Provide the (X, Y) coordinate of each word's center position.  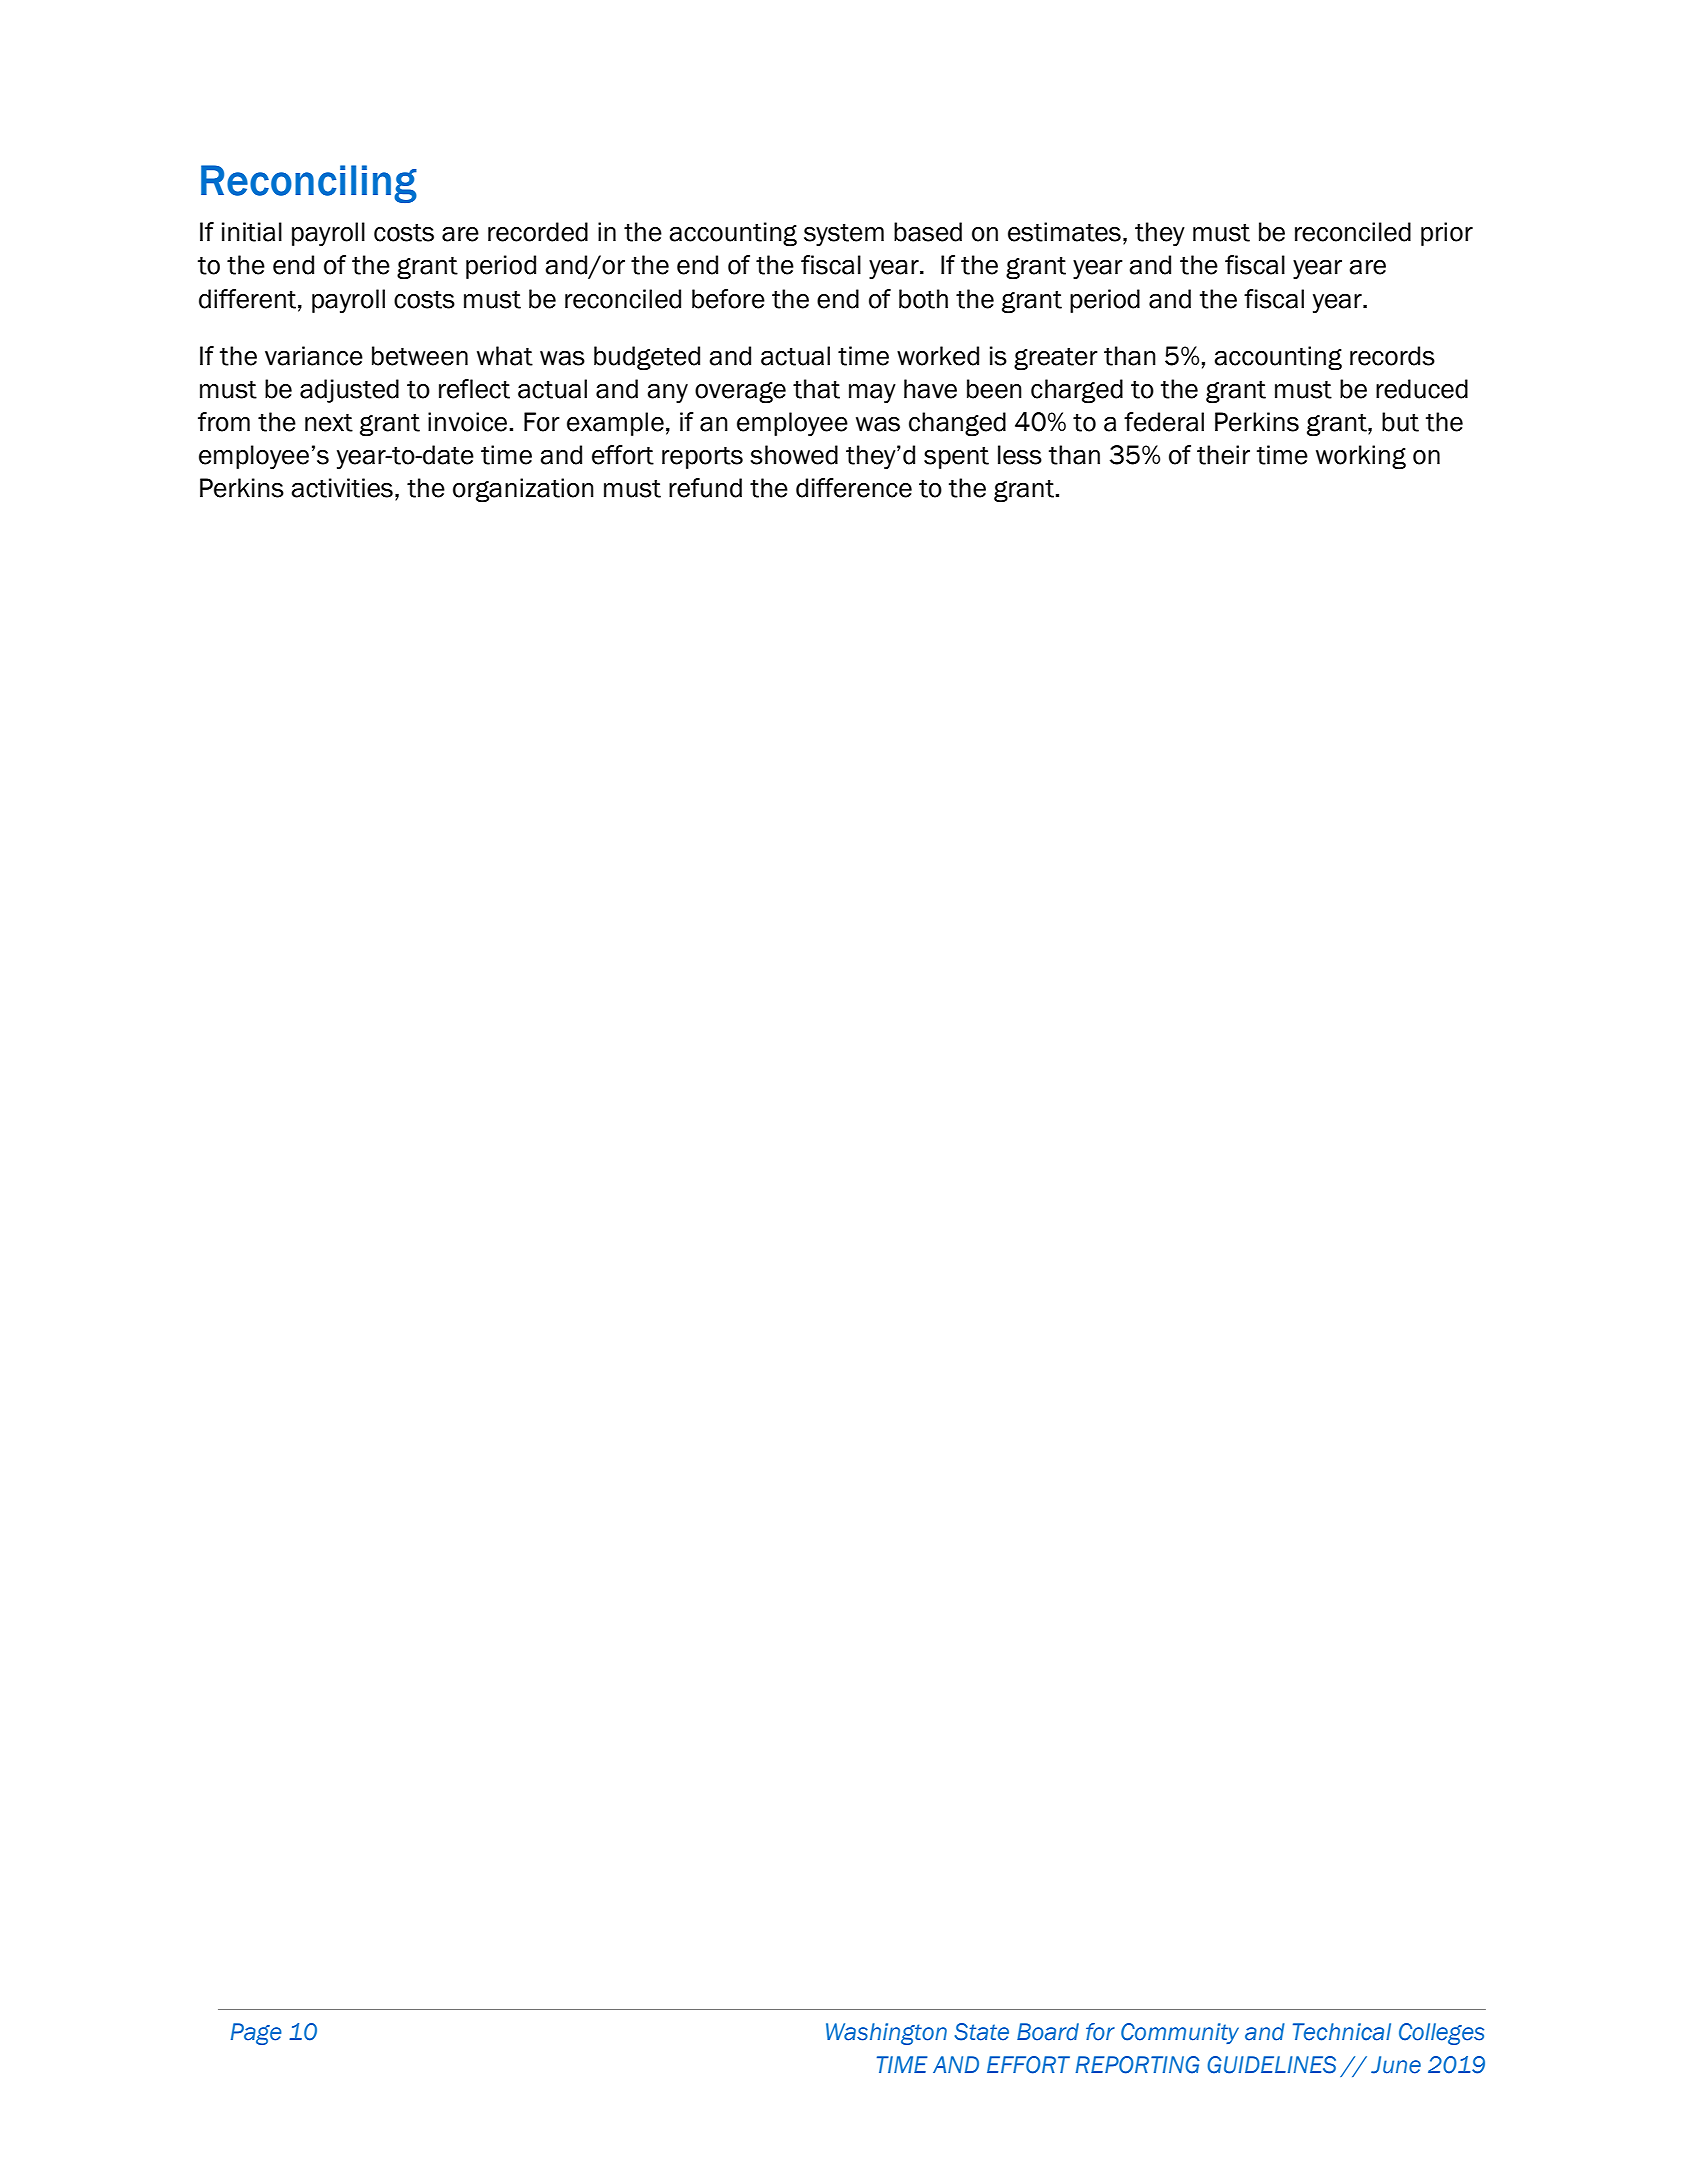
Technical (1342, 2032)
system (844, 235)
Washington (886, 2034)
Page (256, 2034)
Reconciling (309, 184)
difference (854, 488)
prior (1447, 234)
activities (342, 488)
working (1361, 457)
